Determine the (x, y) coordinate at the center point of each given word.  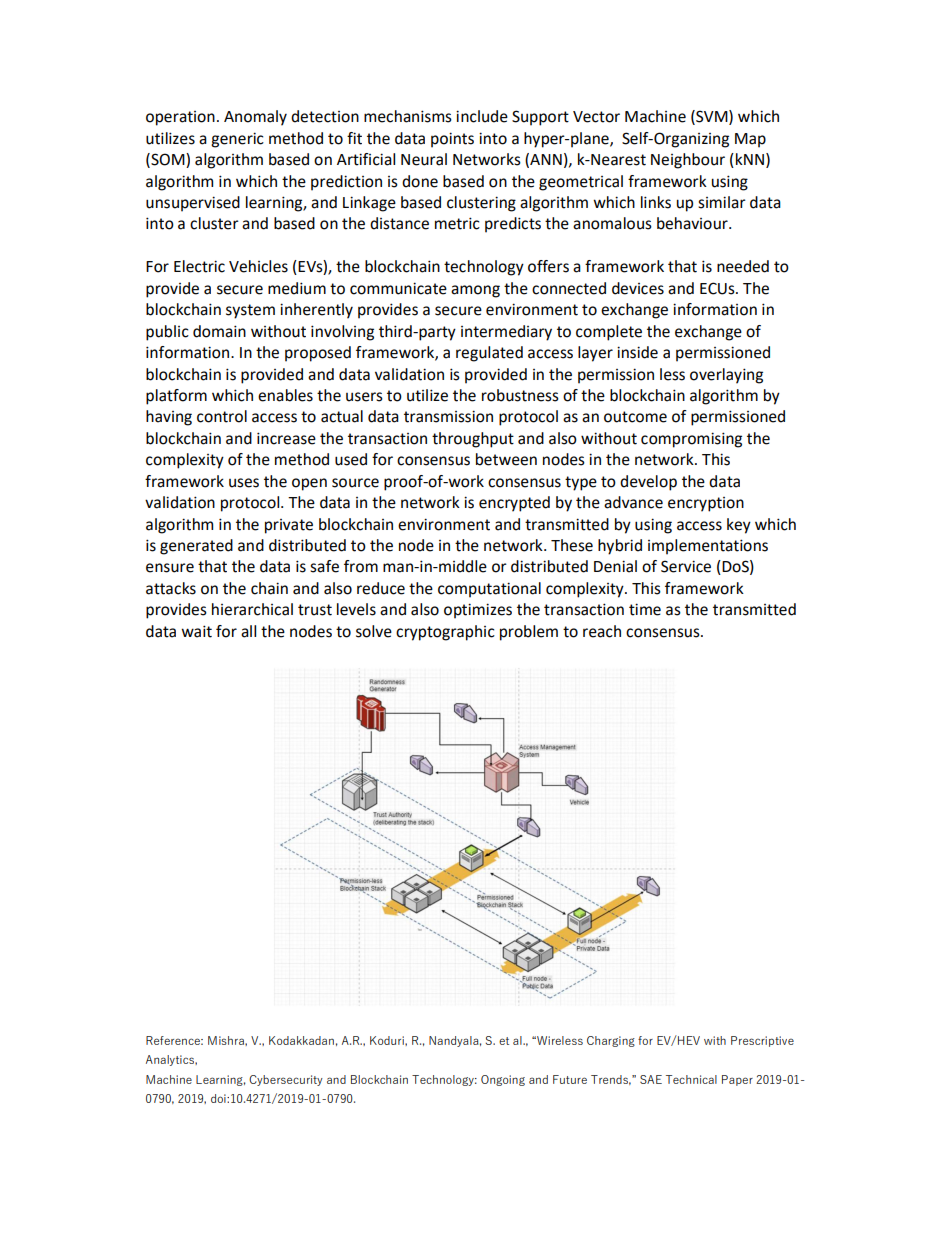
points (452, 140)
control (222, 416)
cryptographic (445, 633)
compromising (691, 440)
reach (602, 631)
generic (237, 140)
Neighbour (688, 161)
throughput (473, 440)
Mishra (227, 1040)
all (248, 631)
